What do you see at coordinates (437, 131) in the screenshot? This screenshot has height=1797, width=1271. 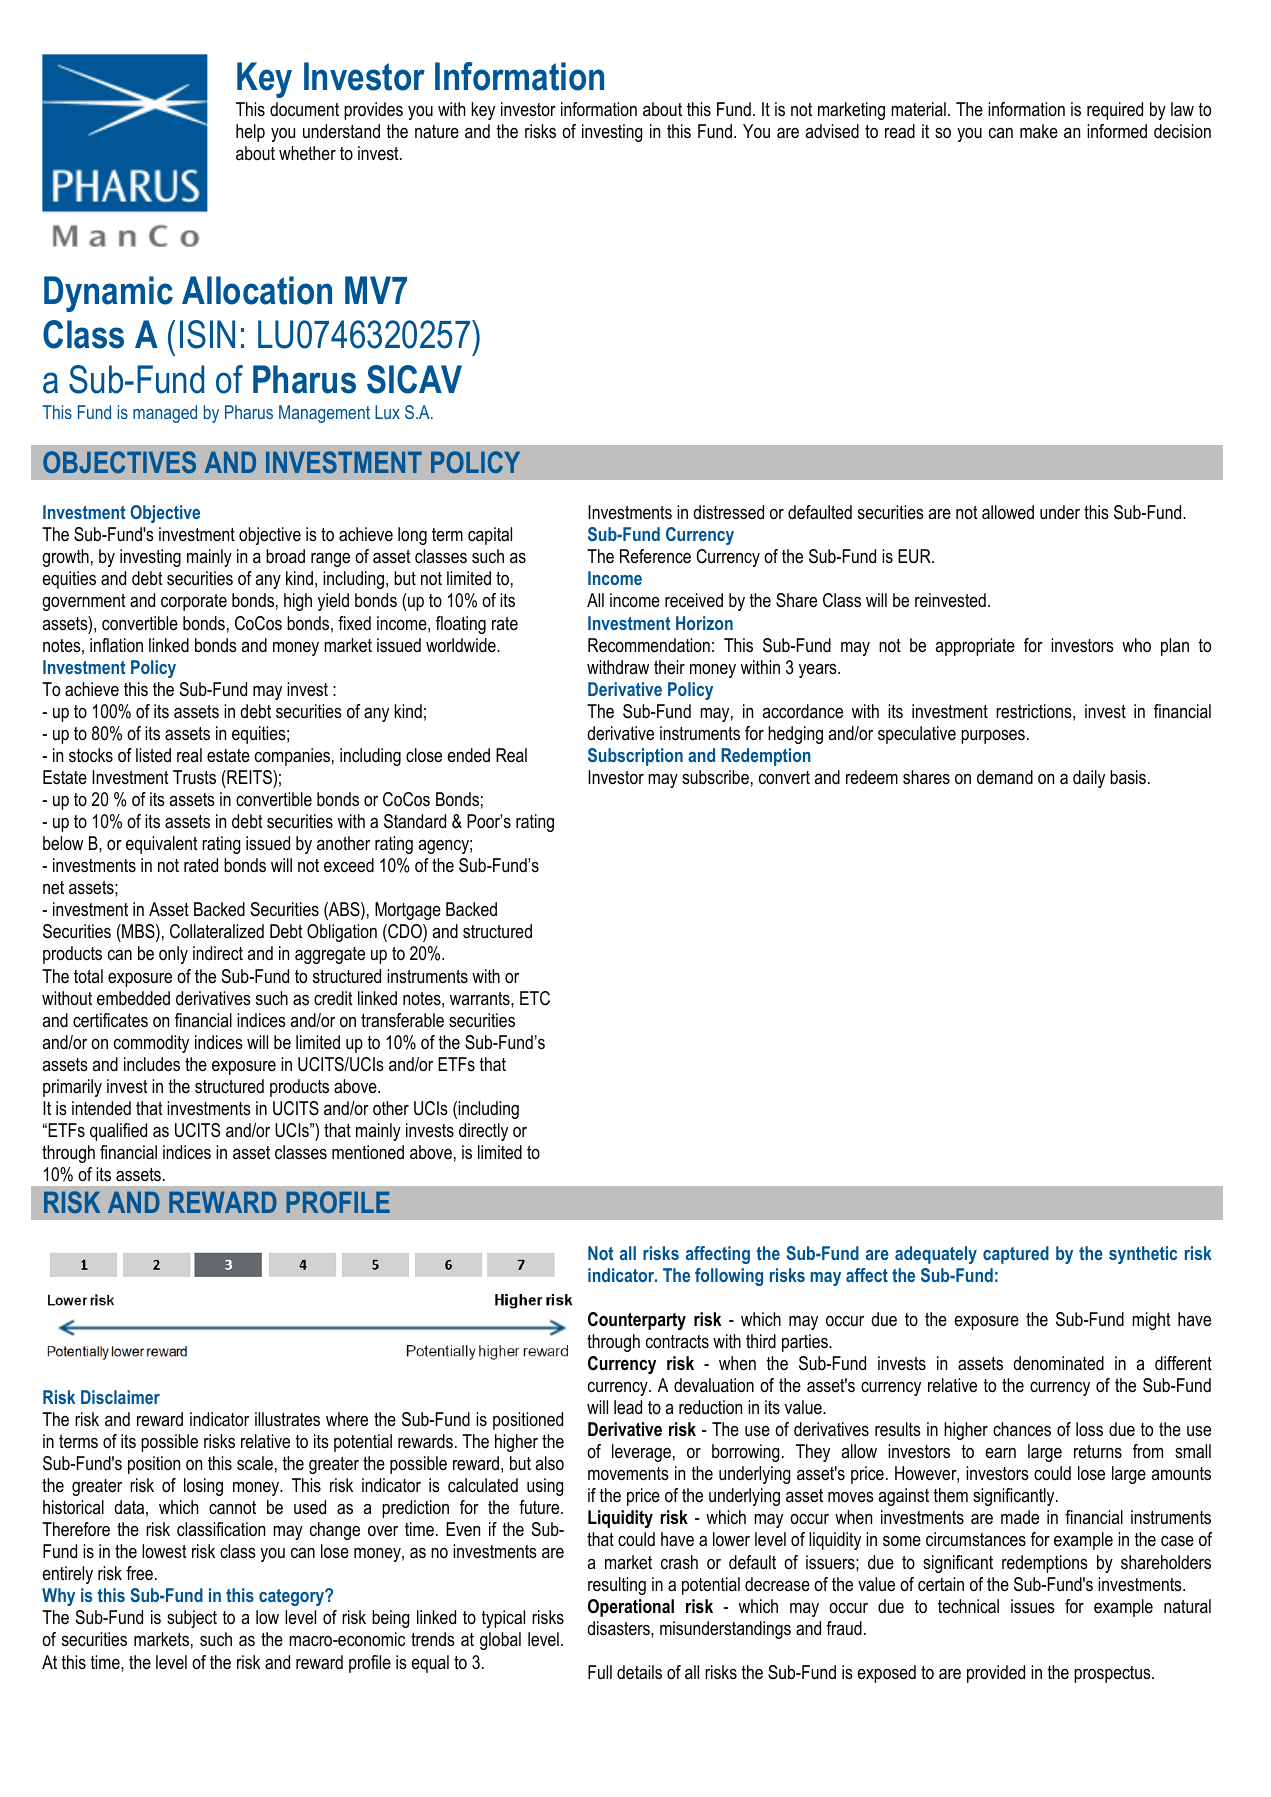 I see `nature` at bounding box center [437, 131].
